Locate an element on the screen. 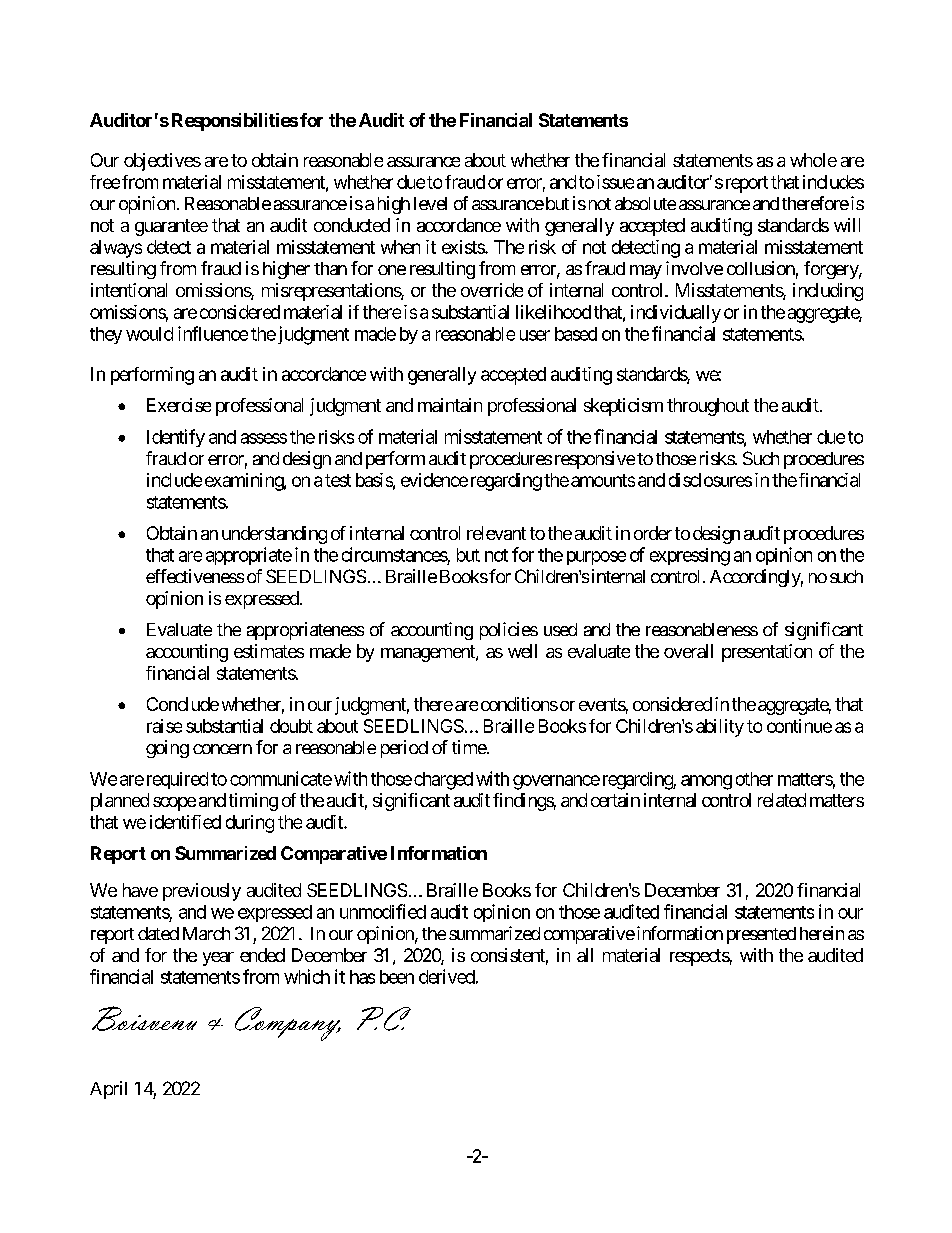 The image size is (952, 1233). raise is located at coordinates (164, 726).
